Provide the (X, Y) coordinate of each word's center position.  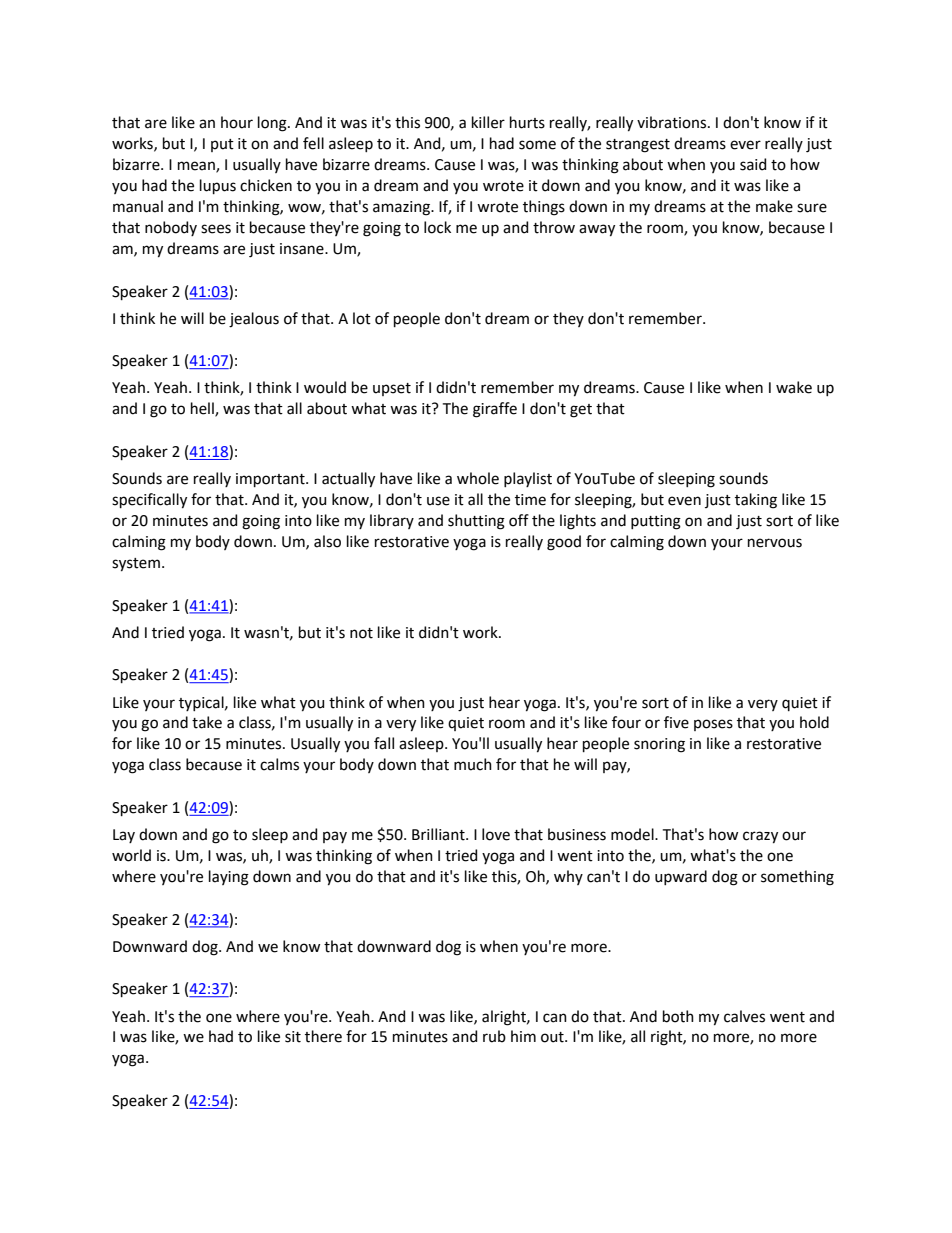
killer (488, 122)
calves (744, 1016)
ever (745, 145)
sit (293, 1037)
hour (237, 122)
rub (494, 1036)
